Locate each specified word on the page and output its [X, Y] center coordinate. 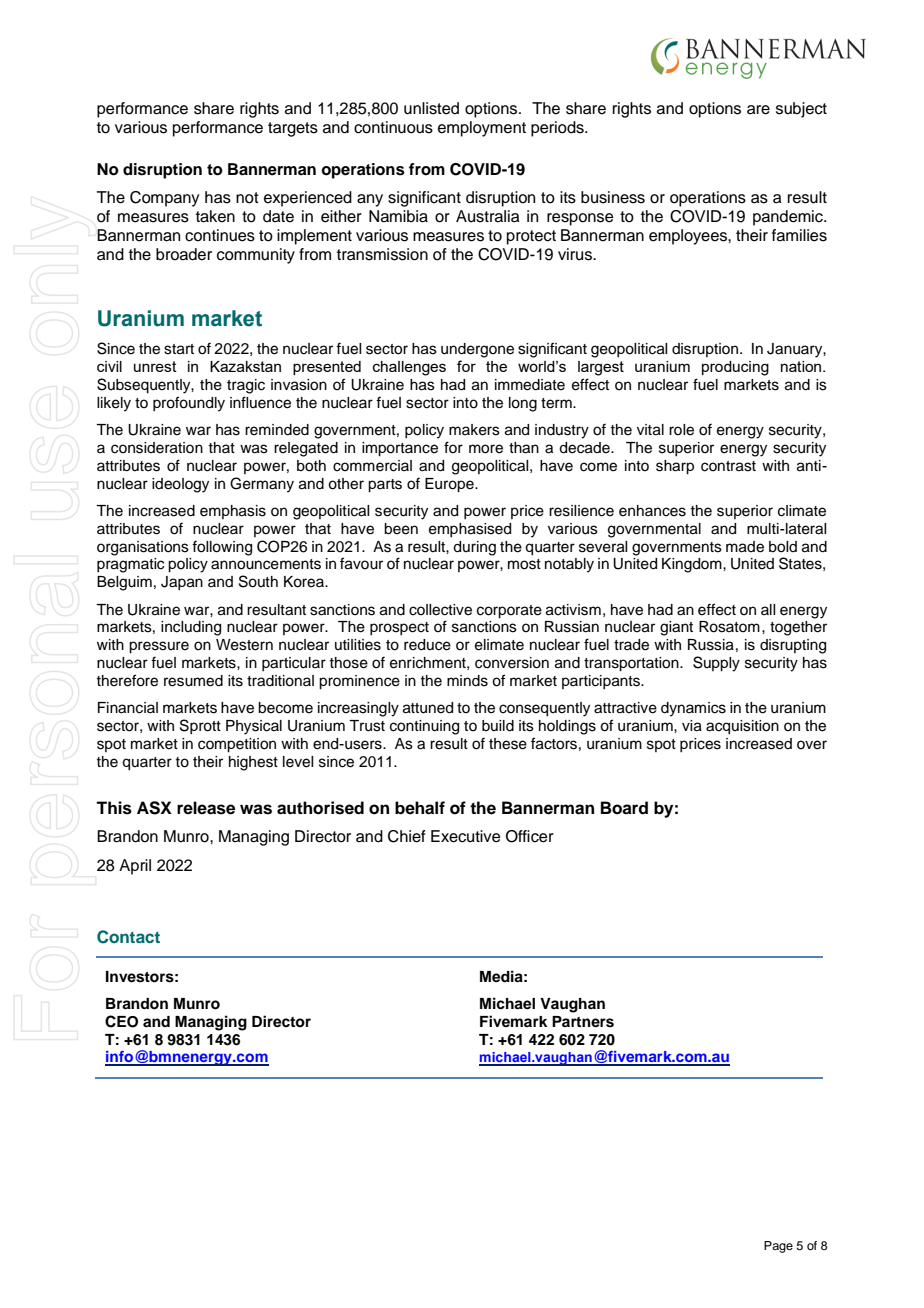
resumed [193, 681]
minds [467, 681]
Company [164, 199]
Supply [716, 664]
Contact [128, 937]
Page [778, 1247]
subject [801, 110]
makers [474, 430]
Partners [583, 1022]
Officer [530, 836]
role [681, 430]
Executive [466, 836]
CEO [121, 1021]
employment [482, 129]
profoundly [189, 404]
